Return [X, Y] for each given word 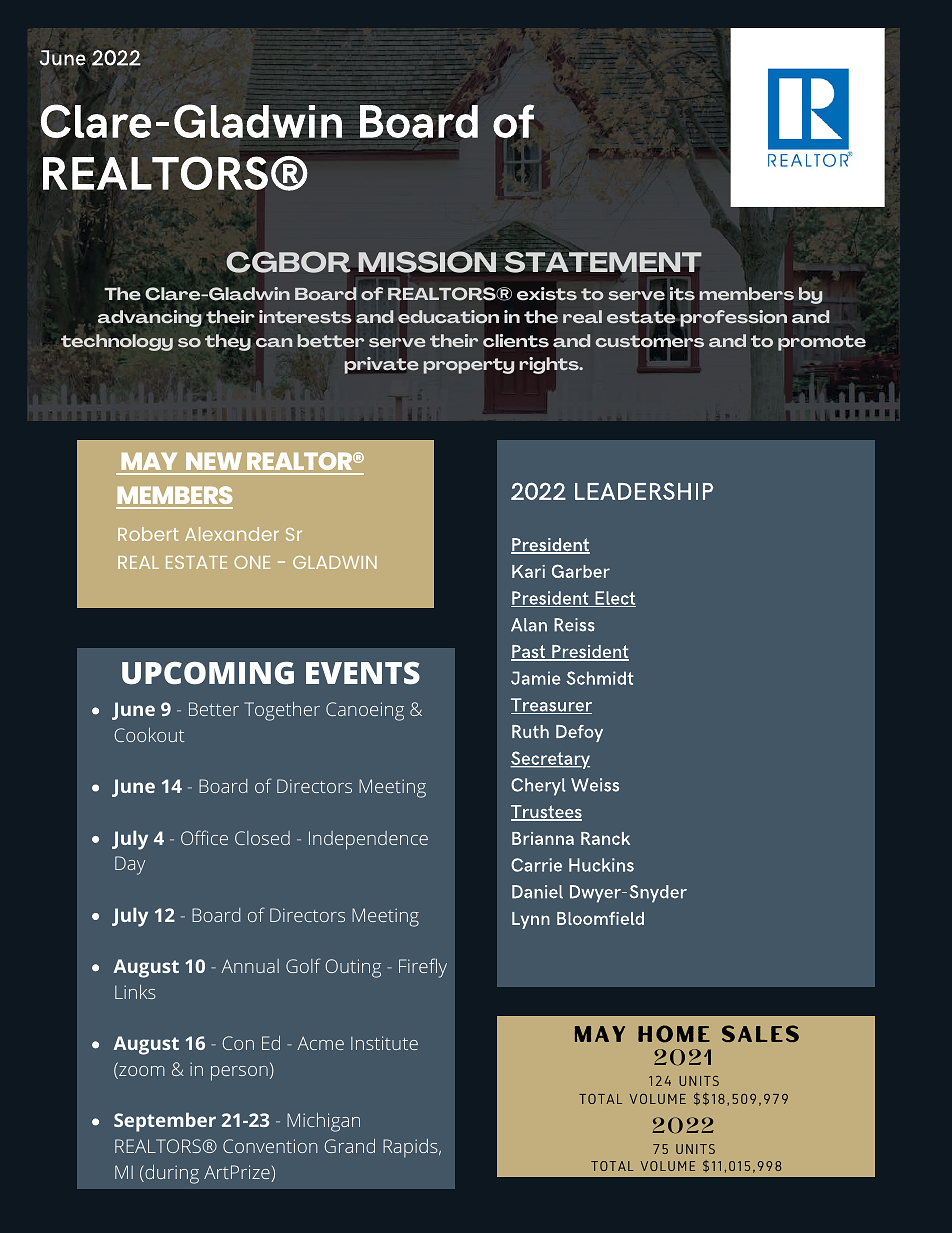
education [448, 316]
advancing [150, 318]
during [171, 1174]
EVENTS [363, 673]
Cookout [149, 735]
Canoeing [365, 711]
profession [732, 320]
